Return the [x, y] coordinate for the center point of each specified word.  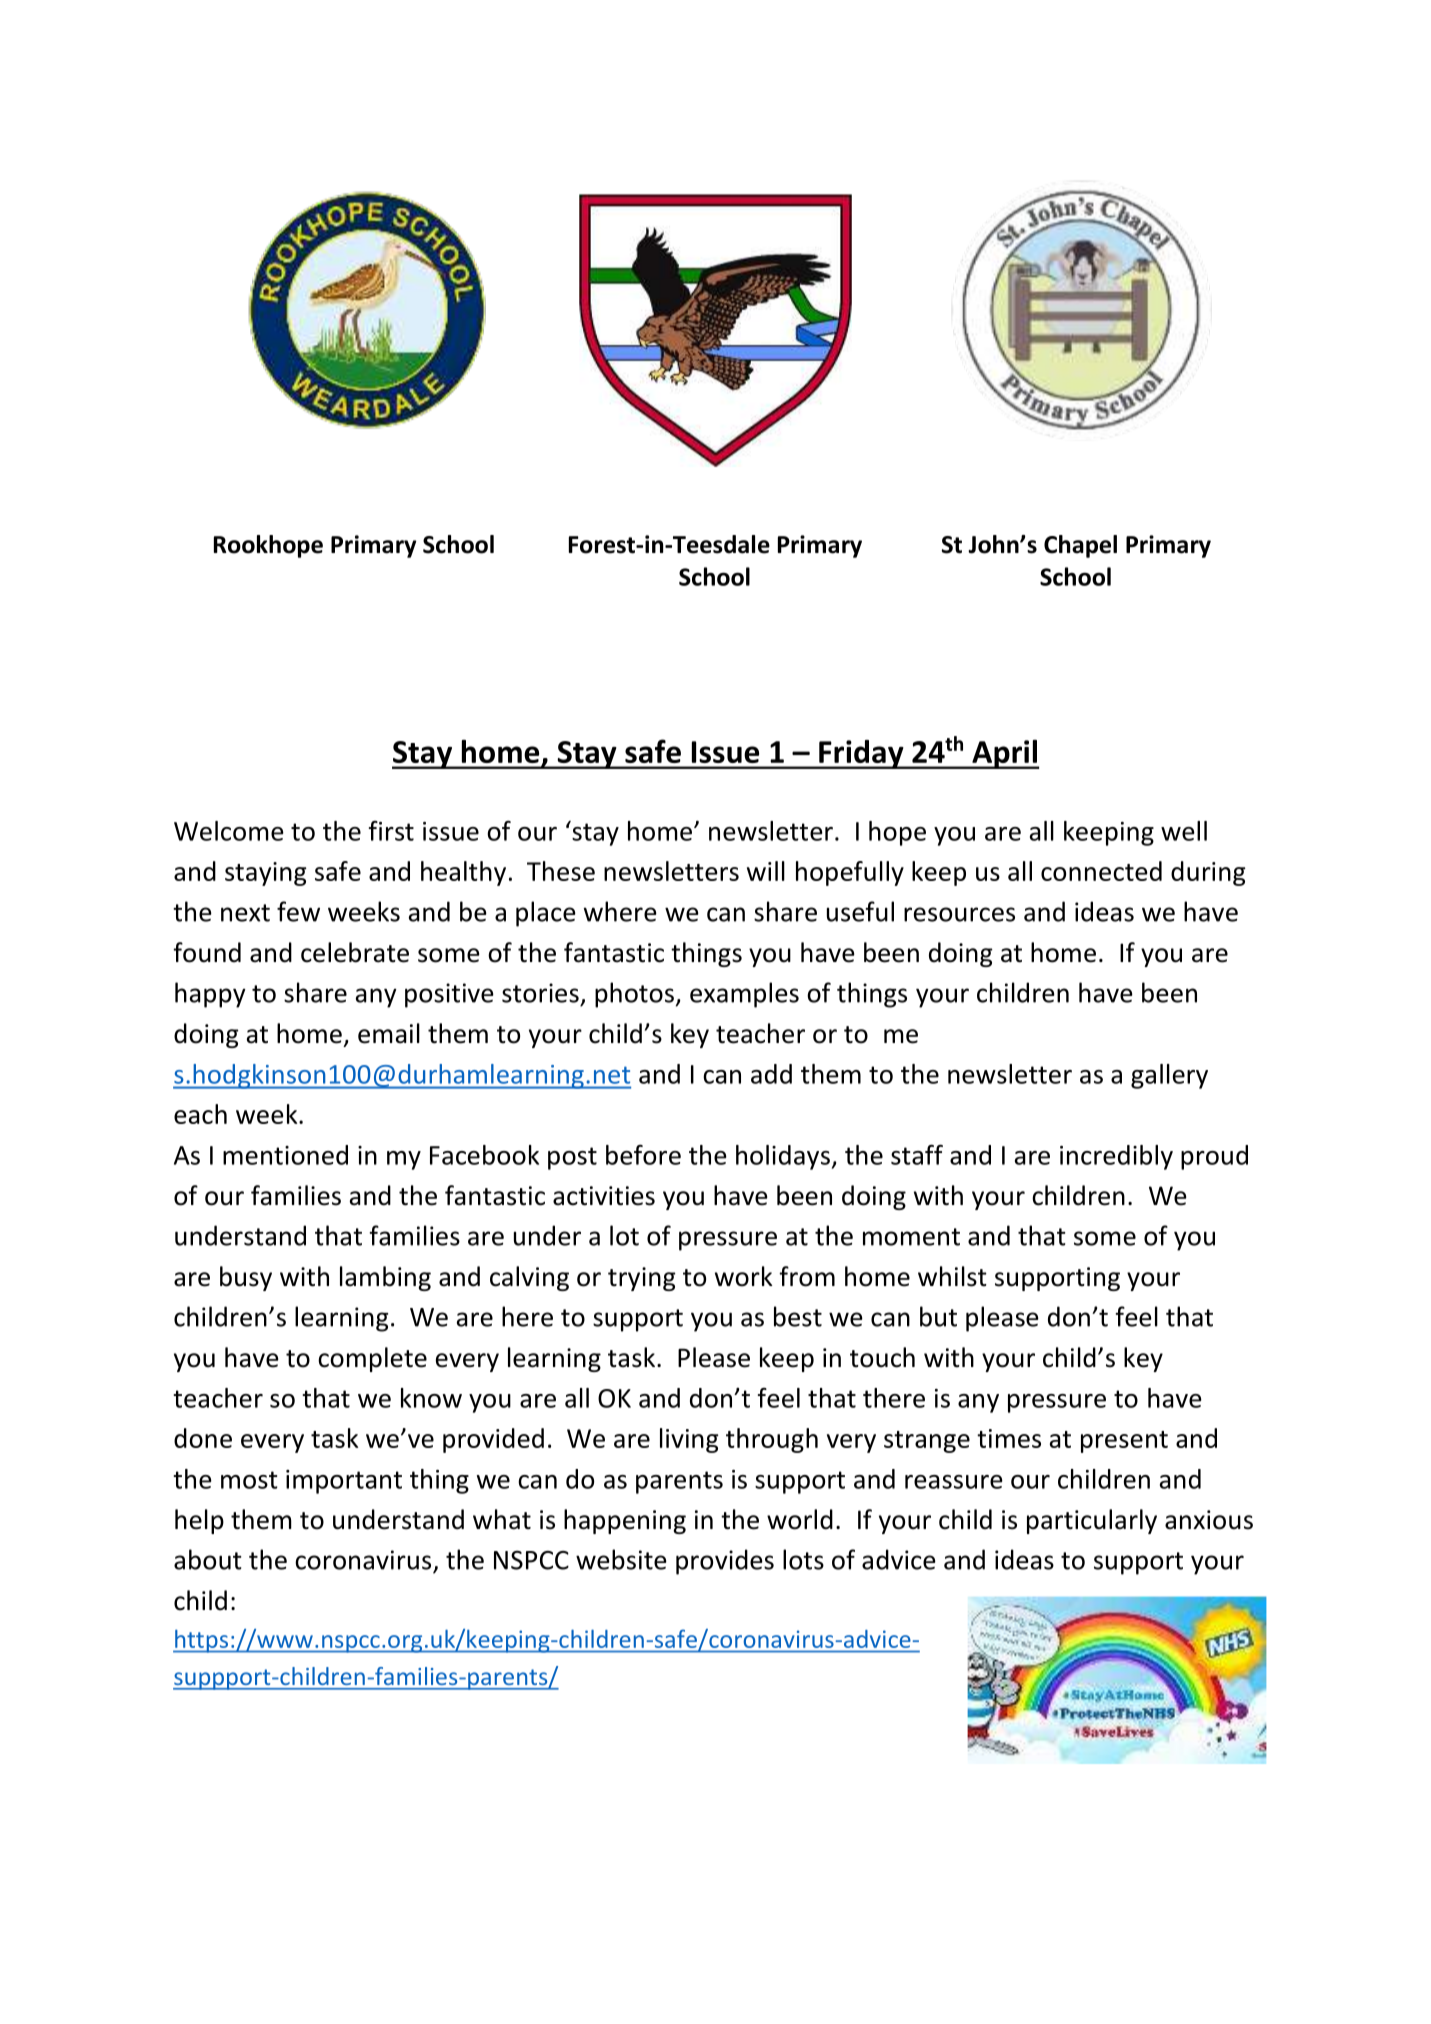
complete [372, 1359]
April [1004, 754]
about [208, 1559]
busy [246, 1278]
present [1124, 1442]
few [298, 911]
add [771, 1074]
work [744, 1276]
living [689, 1440]
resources [959, 914]
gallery [1169, 1076]
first [391, 831]
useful [860, 911]
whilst [952, 1276]
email [389, 1033]
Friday [861, 754]
